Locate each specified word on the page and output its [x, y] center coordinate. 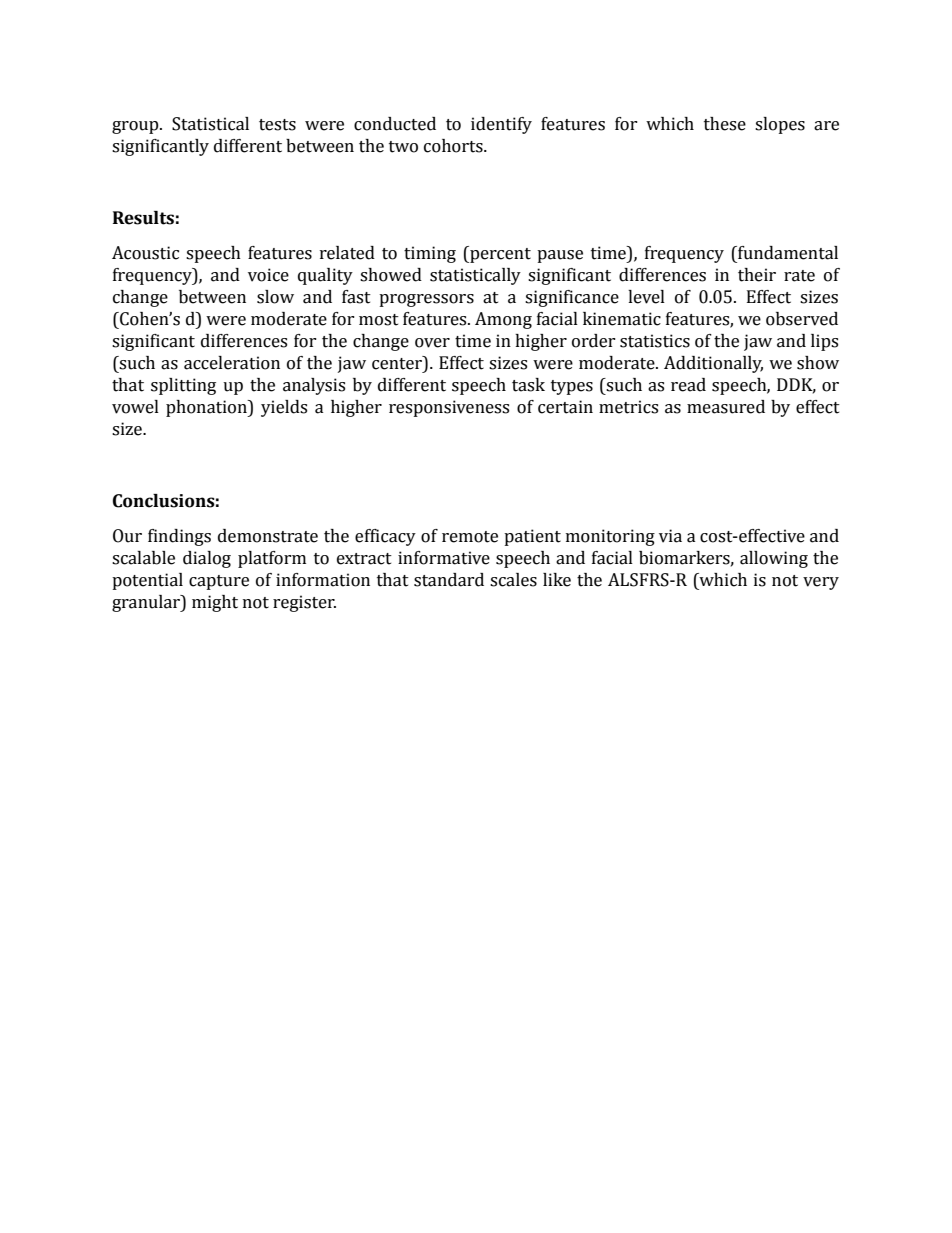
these [725, 124]
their [757, 275]
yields [284, 408]
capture [219, 582]
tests [277, 125]
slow [275, 297]
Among [503, 320]
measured [726, 407]
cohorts [454, 146]
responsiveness [449, 408]
